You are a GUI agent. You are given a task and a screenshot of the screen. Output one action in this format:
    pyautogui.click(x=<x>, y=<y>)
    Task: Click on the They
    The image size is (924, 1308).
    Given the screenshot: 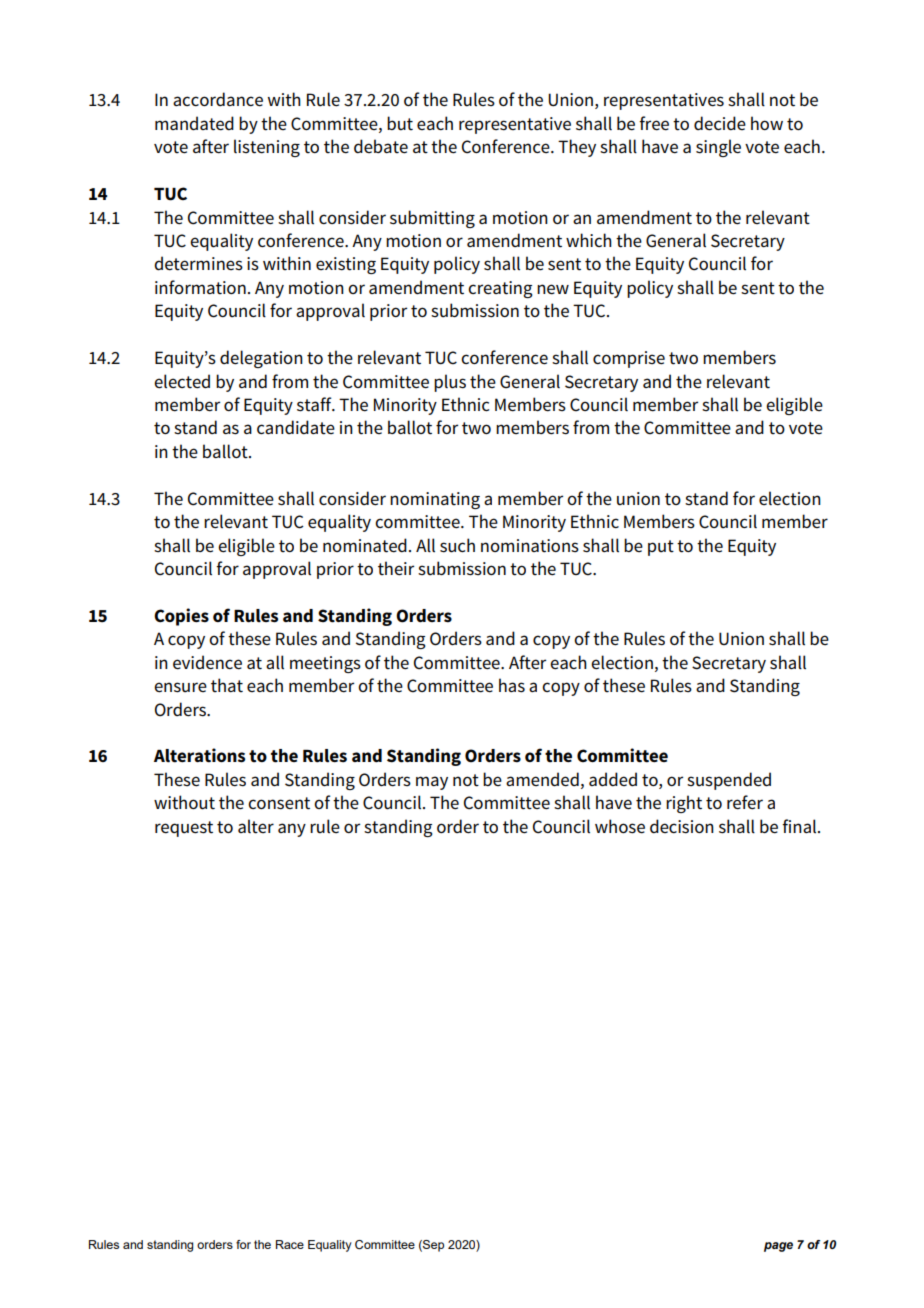 What is the action you would take?
    pyautogui.click(x=577, y=148)
